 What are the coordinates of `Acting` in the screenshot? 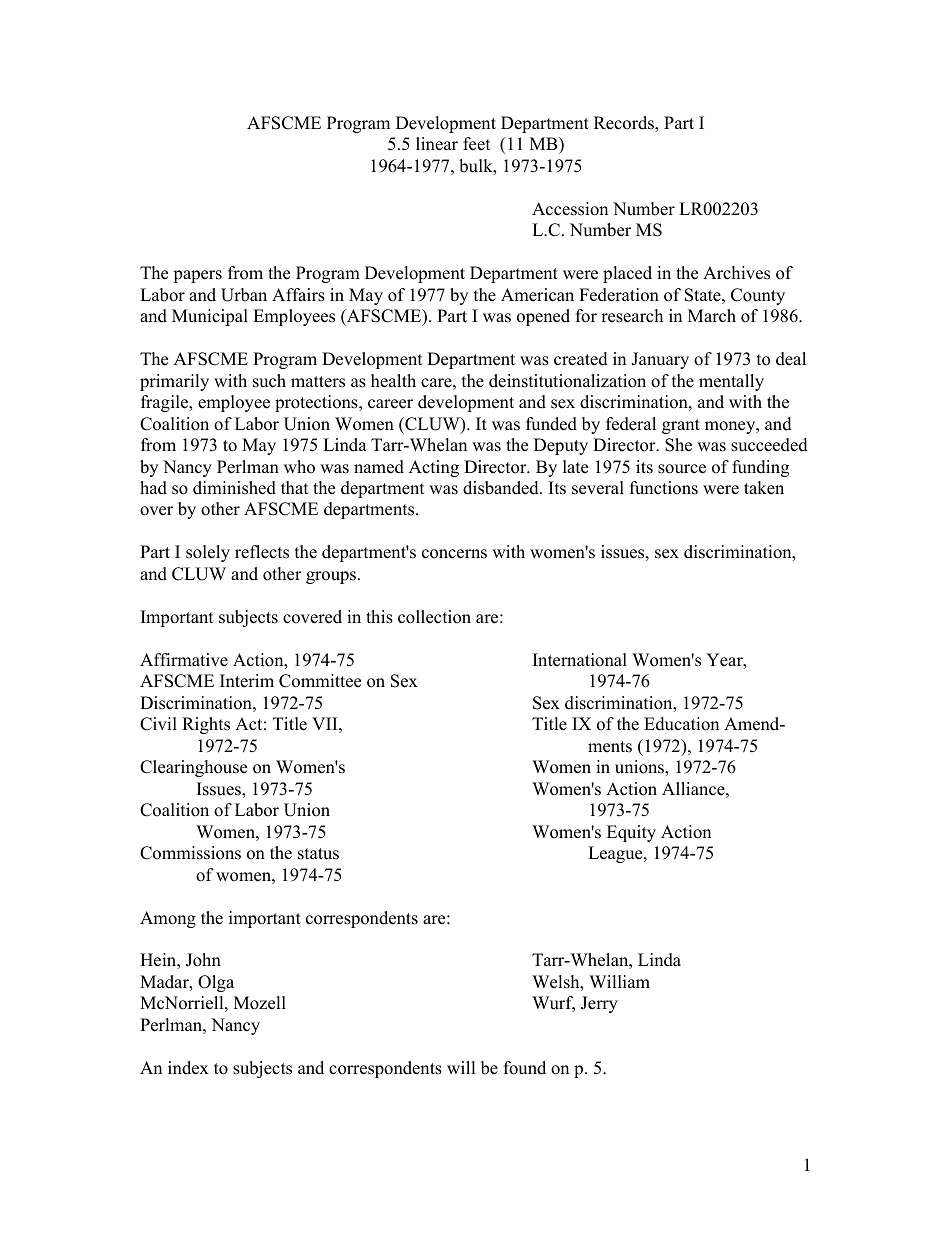 It's located at (434, 468).
